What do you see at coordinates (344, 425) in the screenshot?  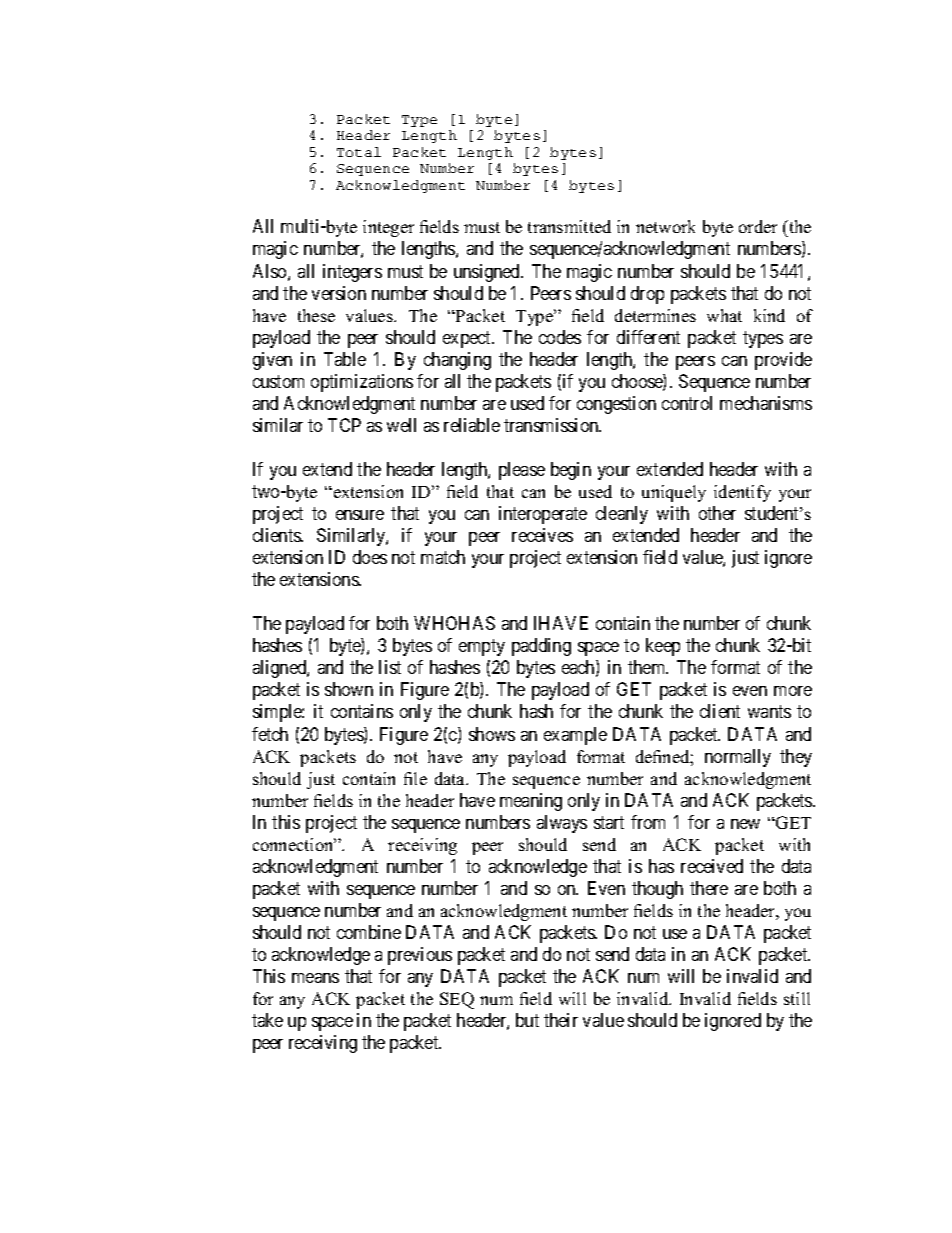 I see `TCP` at bounding box center [344, 425].
